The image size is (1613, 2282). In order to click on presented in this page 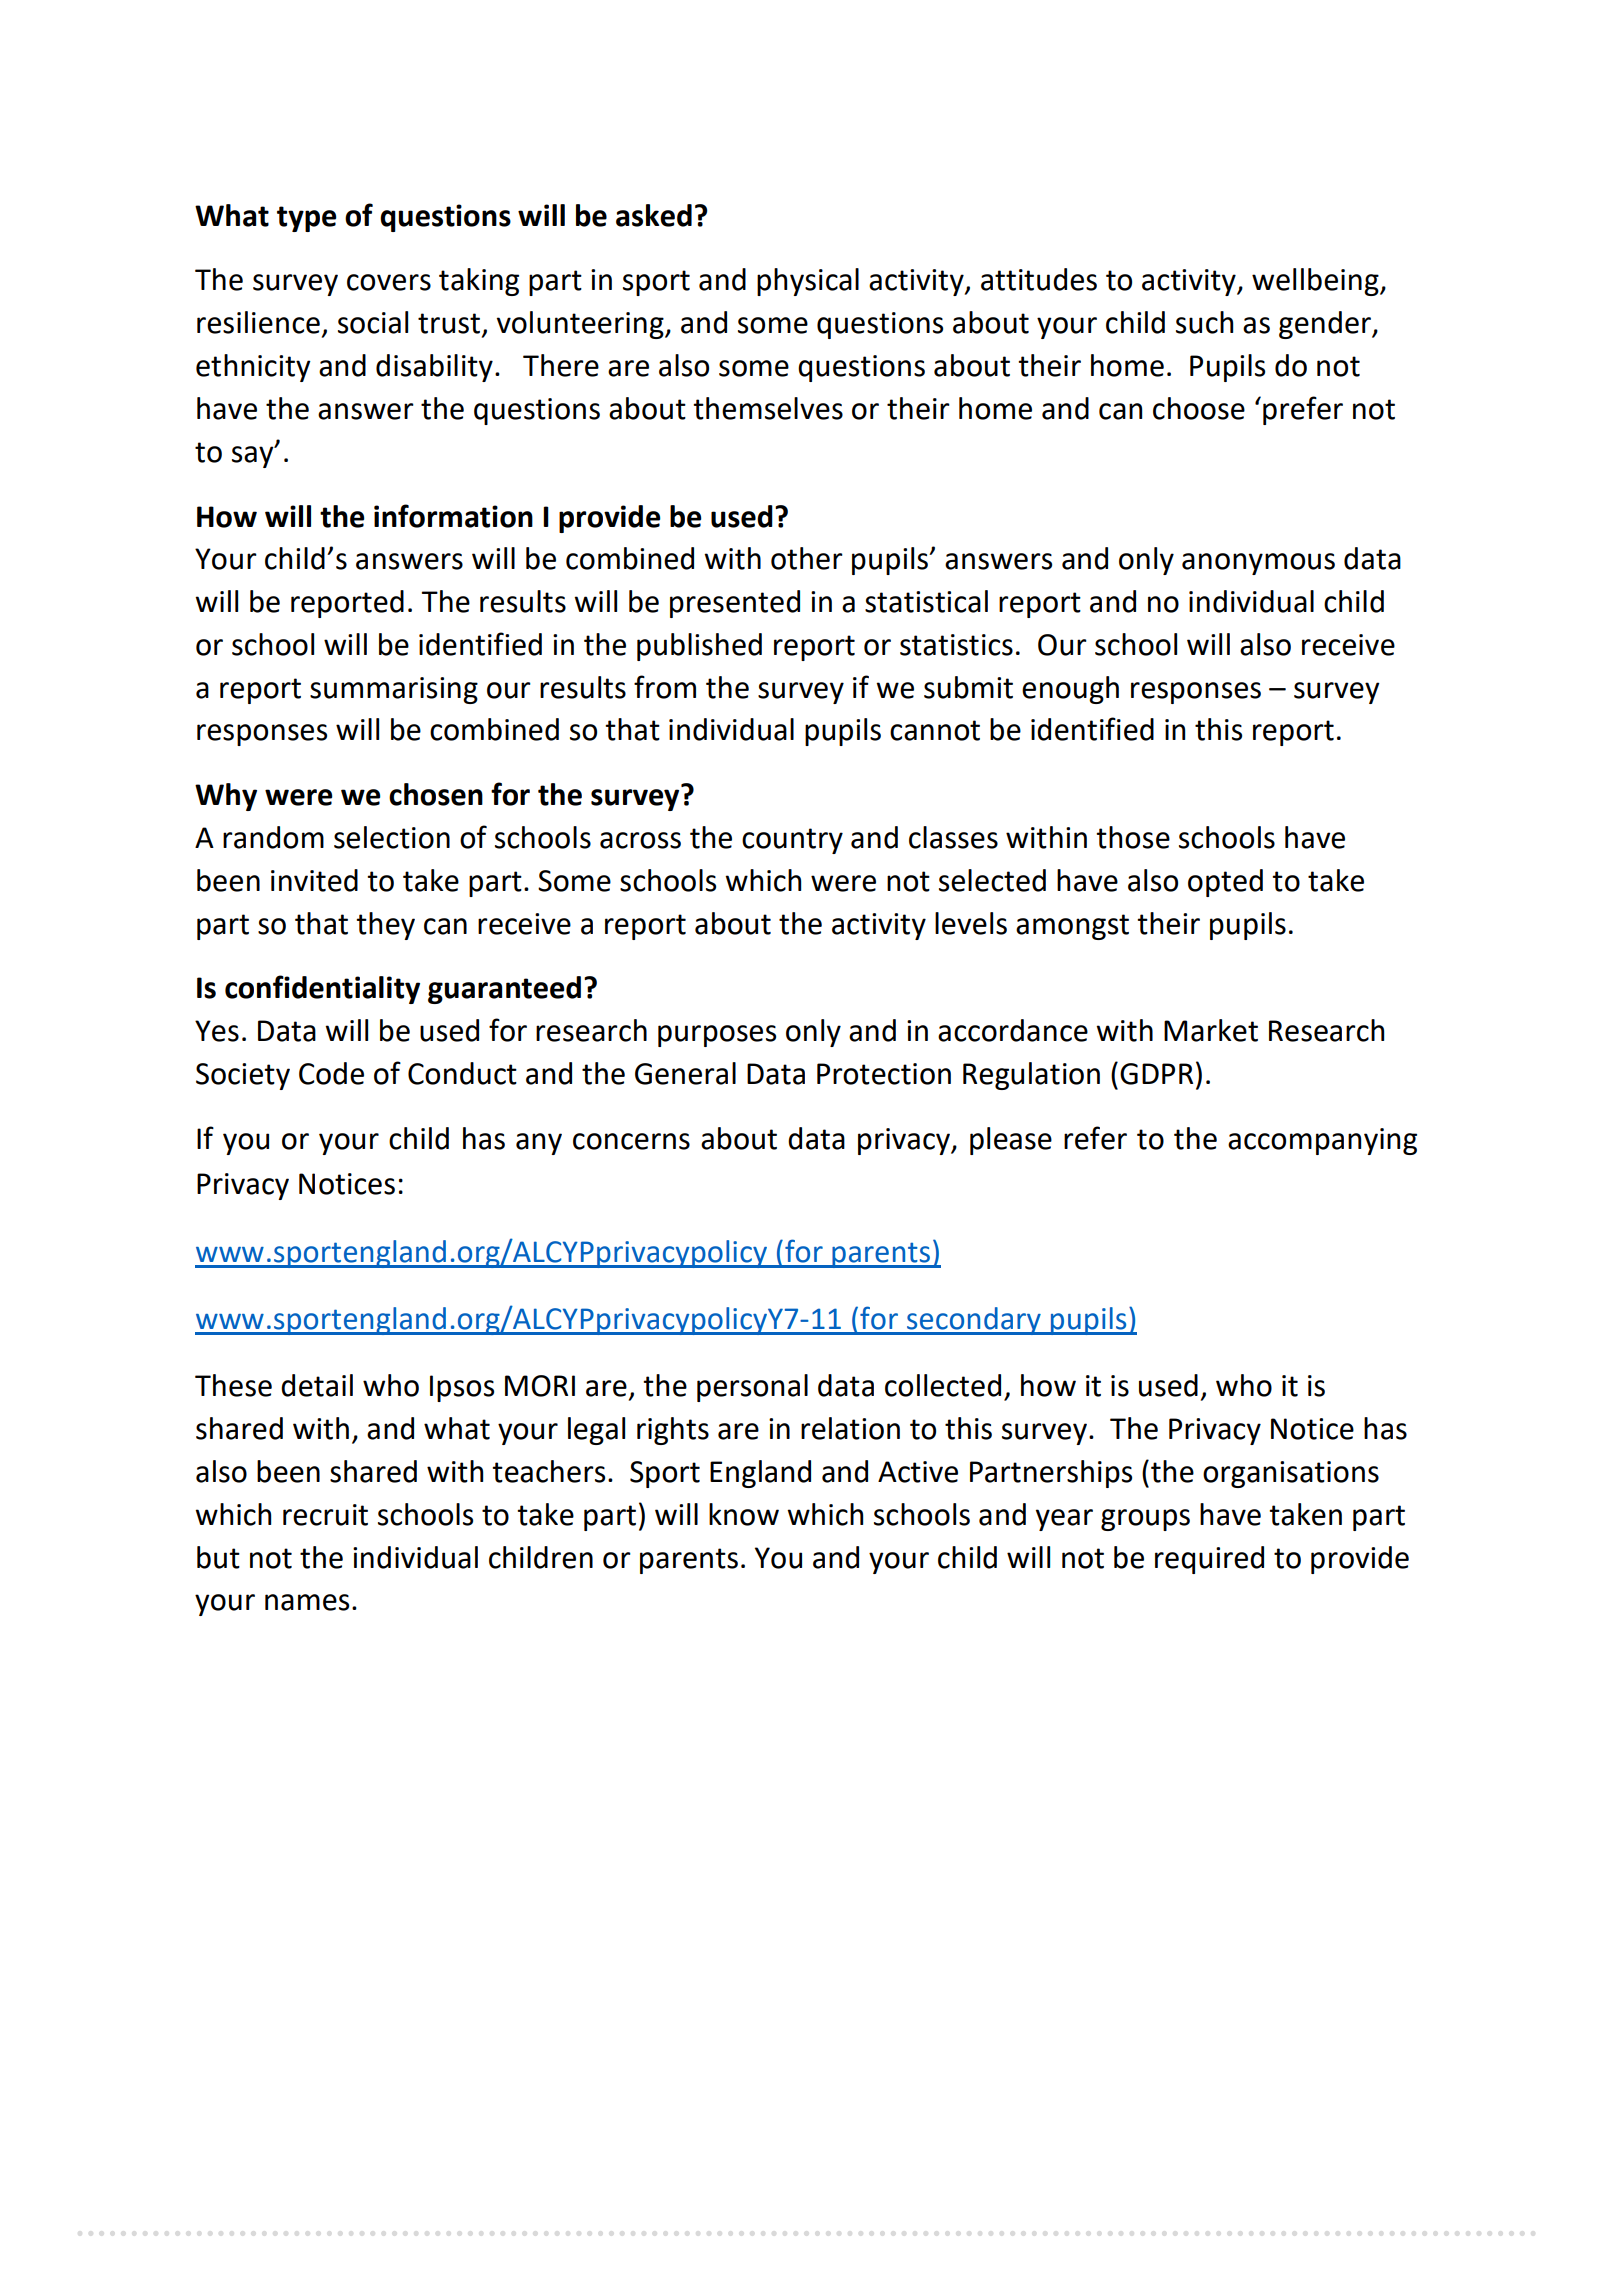, I will do `click(735, 604)`.
